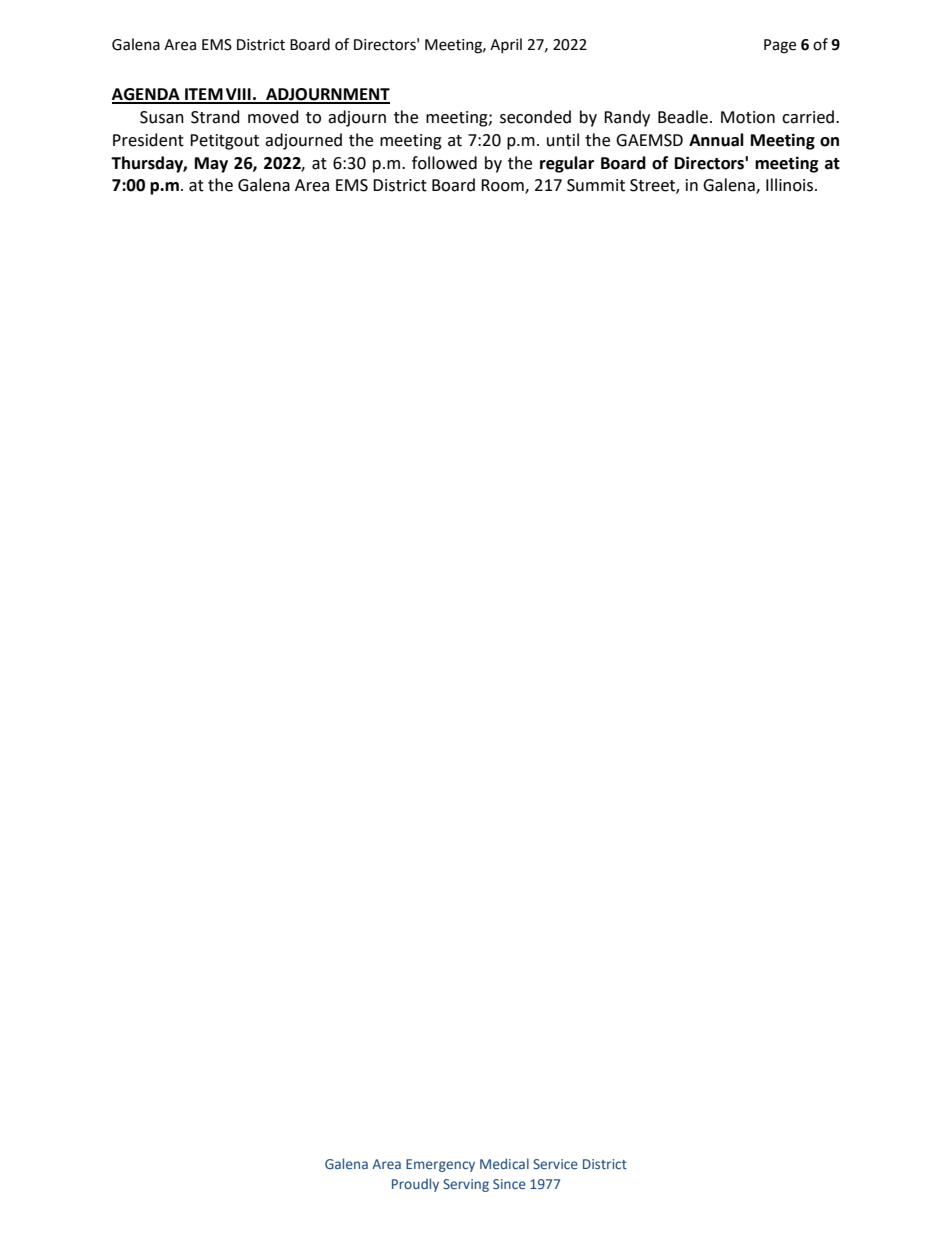 The width and height of the image is (952, 1233). What do you see at coordinates (506, 45) in the image?
I see `April` at bounding box center [506, 45].
